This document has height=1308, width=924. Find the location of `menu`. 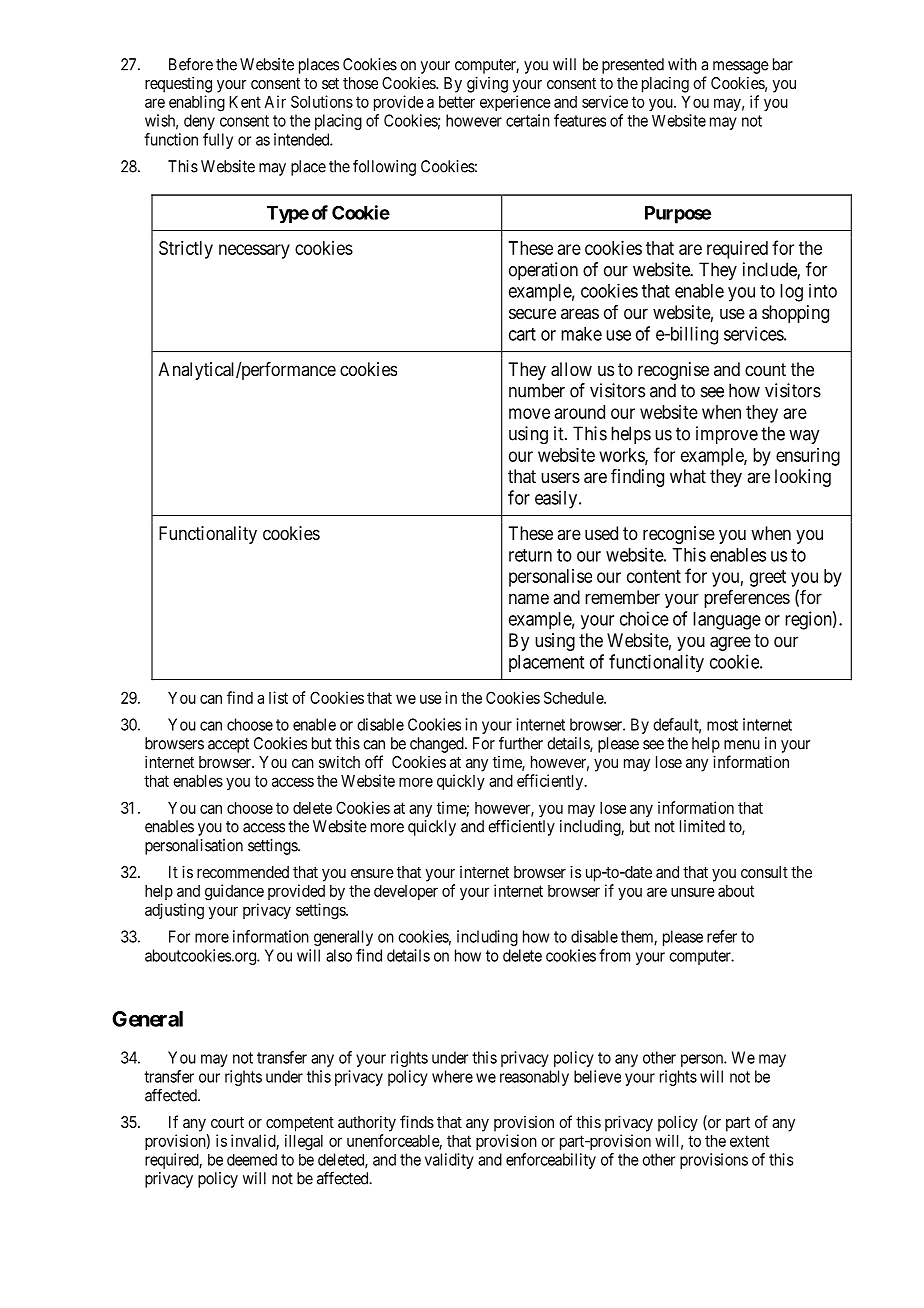

menu is located at coordinates (742, 745).
